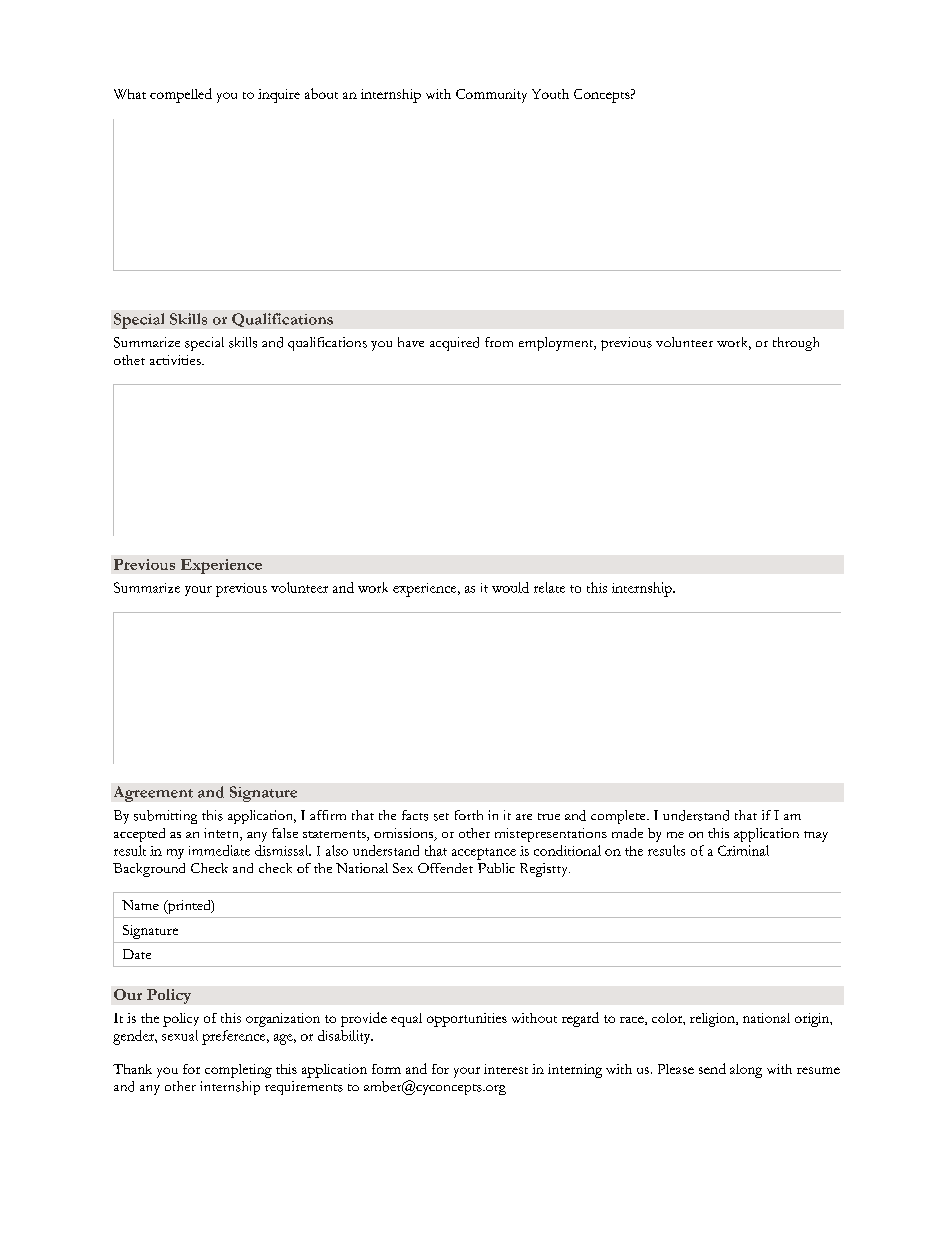 This page has height=1233, width=952. Describe the element at coordinates (176, 360) in the page. I see `activities` at that location.
